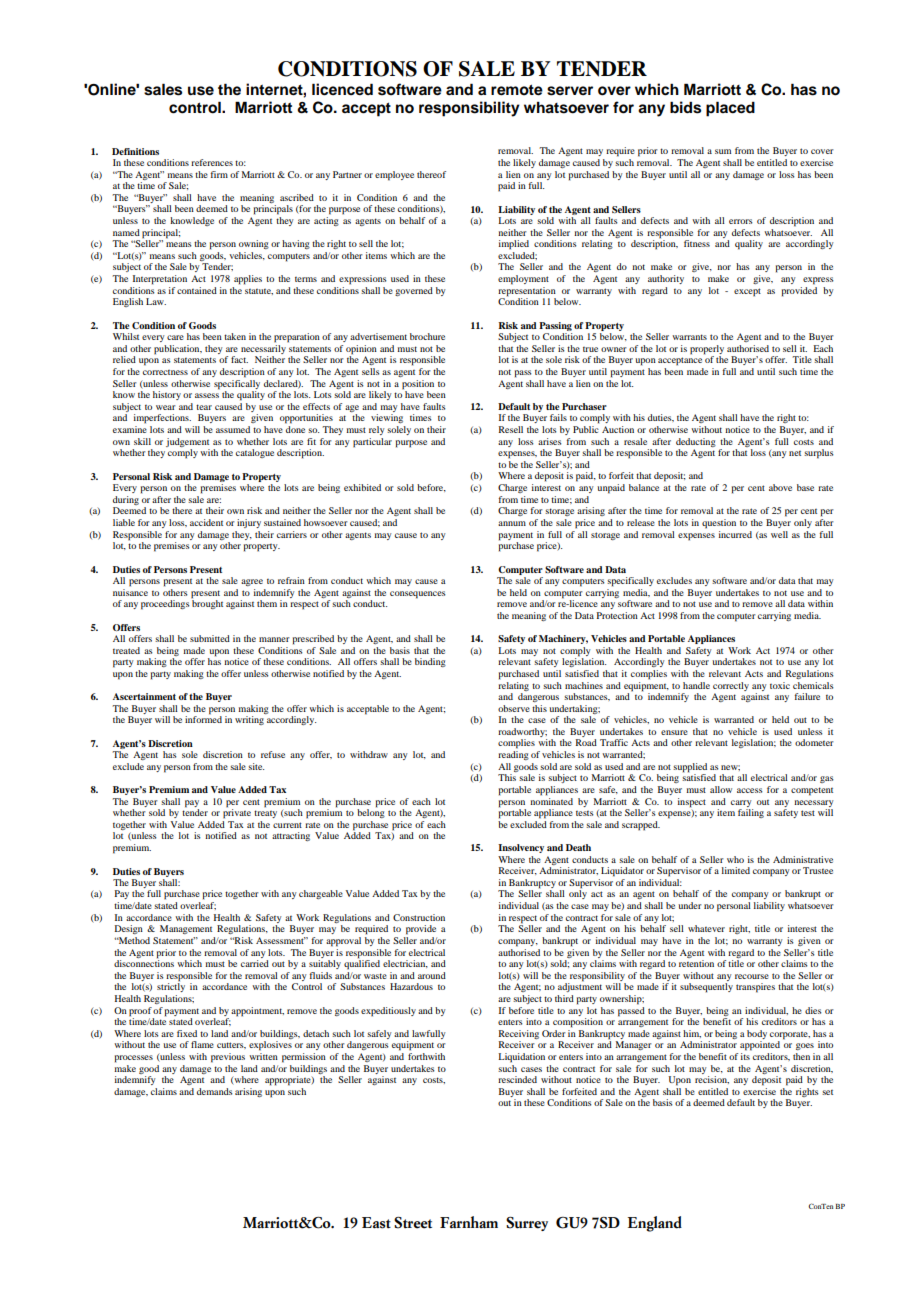  What do you see at coordinates (521, 1058) in the screenshot?
I see `Liquidation` at bounding box center [521, 1058].
